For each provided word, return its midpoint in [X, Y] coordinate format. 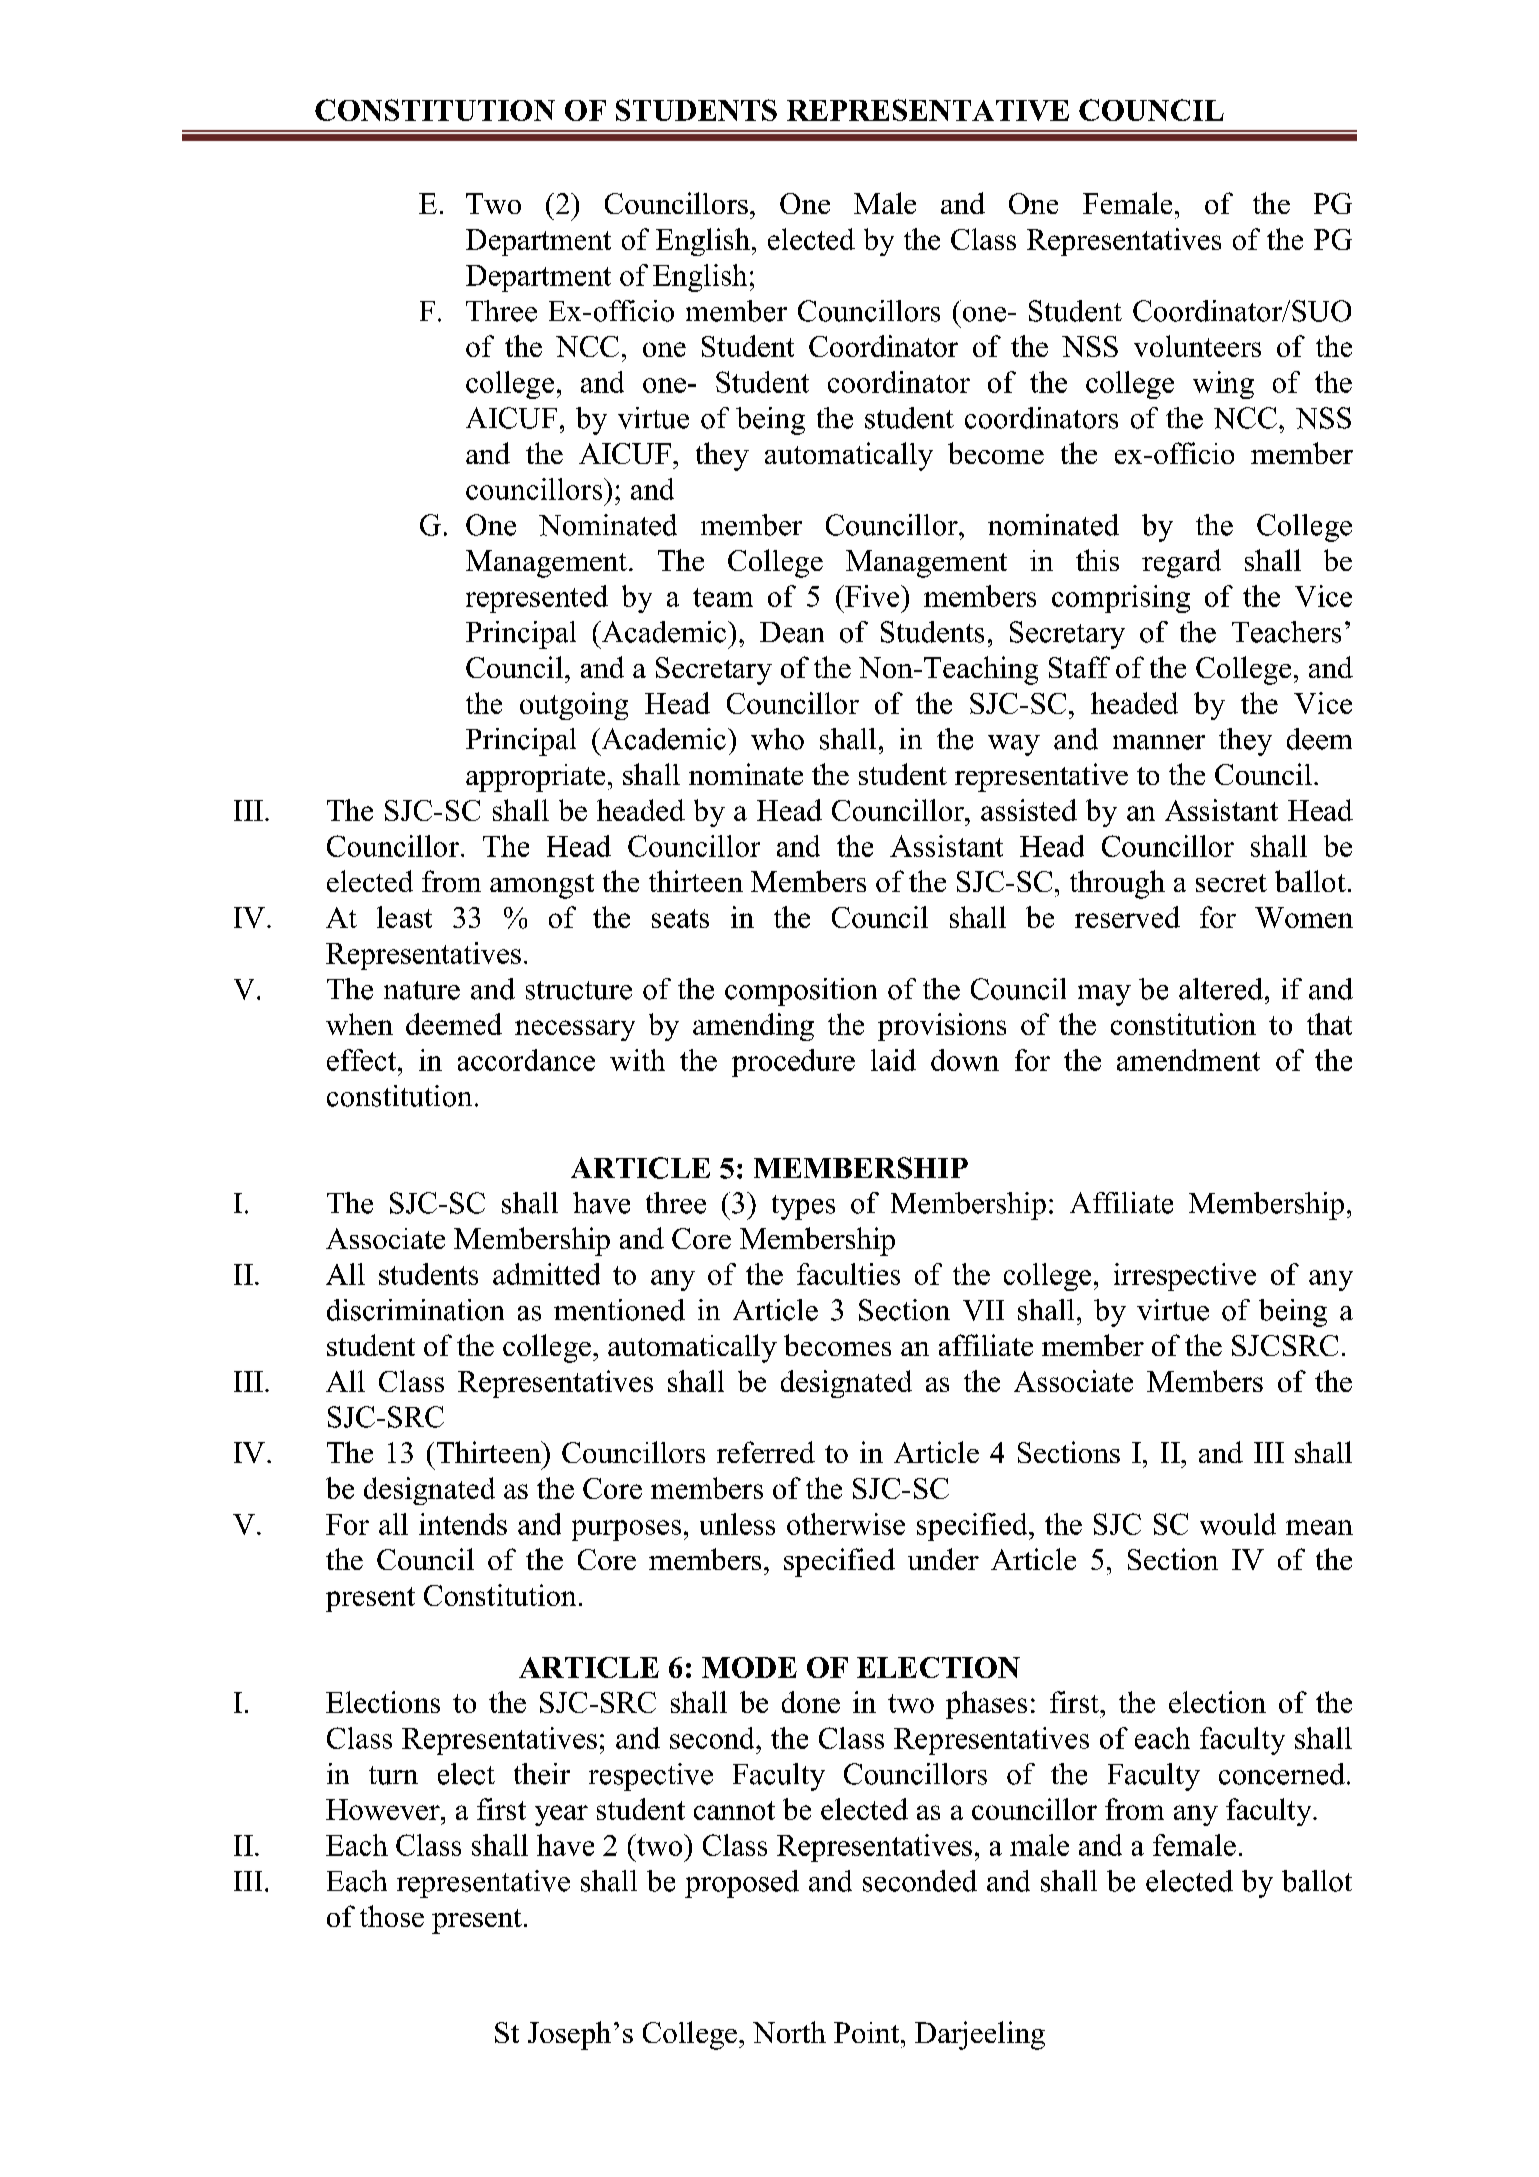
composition [801, 992]
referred [766, 1452]
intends [463, 1524]
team [723, 597]
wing [1223, 385]
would [1238, 1524]
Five [872, 596]
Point [868, 2032]
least [404, 917]
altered [1221, 989]
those [392, 1916]
